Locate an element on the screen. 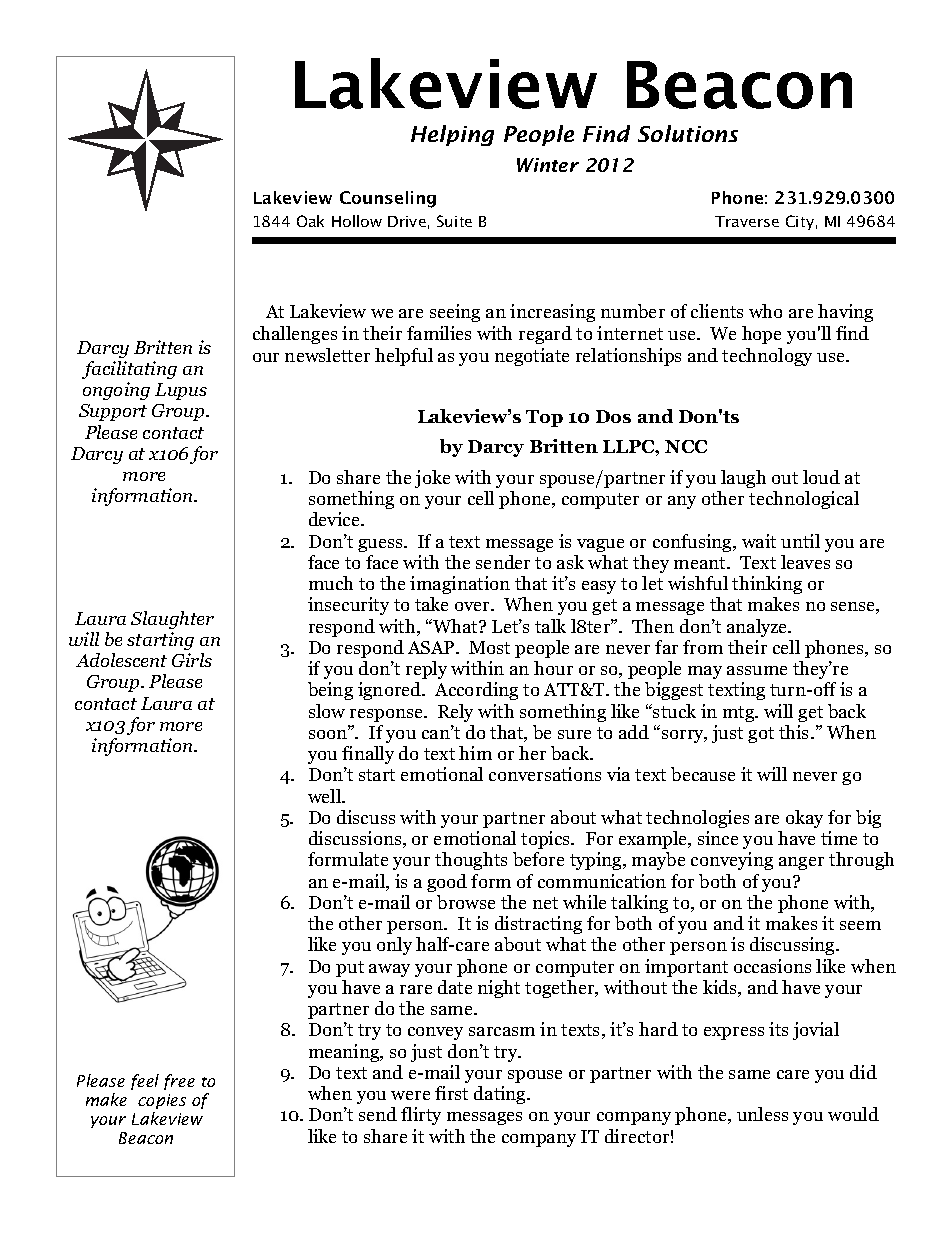  Helping is located at coordinates (452, 135).
